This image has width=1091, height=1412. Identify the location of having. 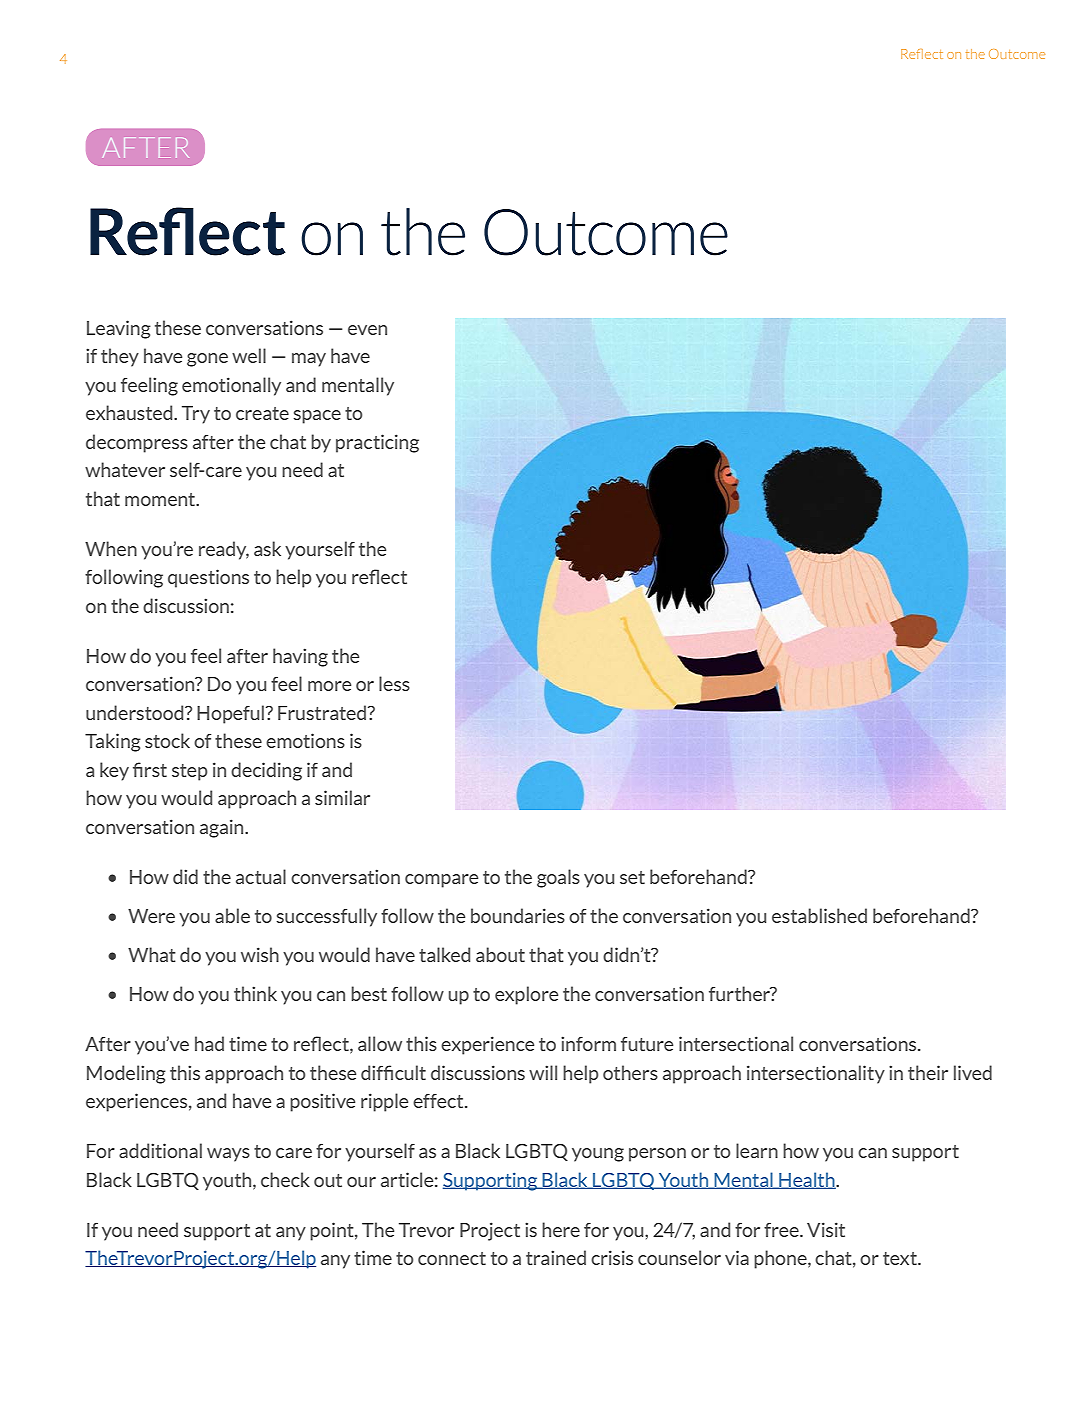
(300, 657).
